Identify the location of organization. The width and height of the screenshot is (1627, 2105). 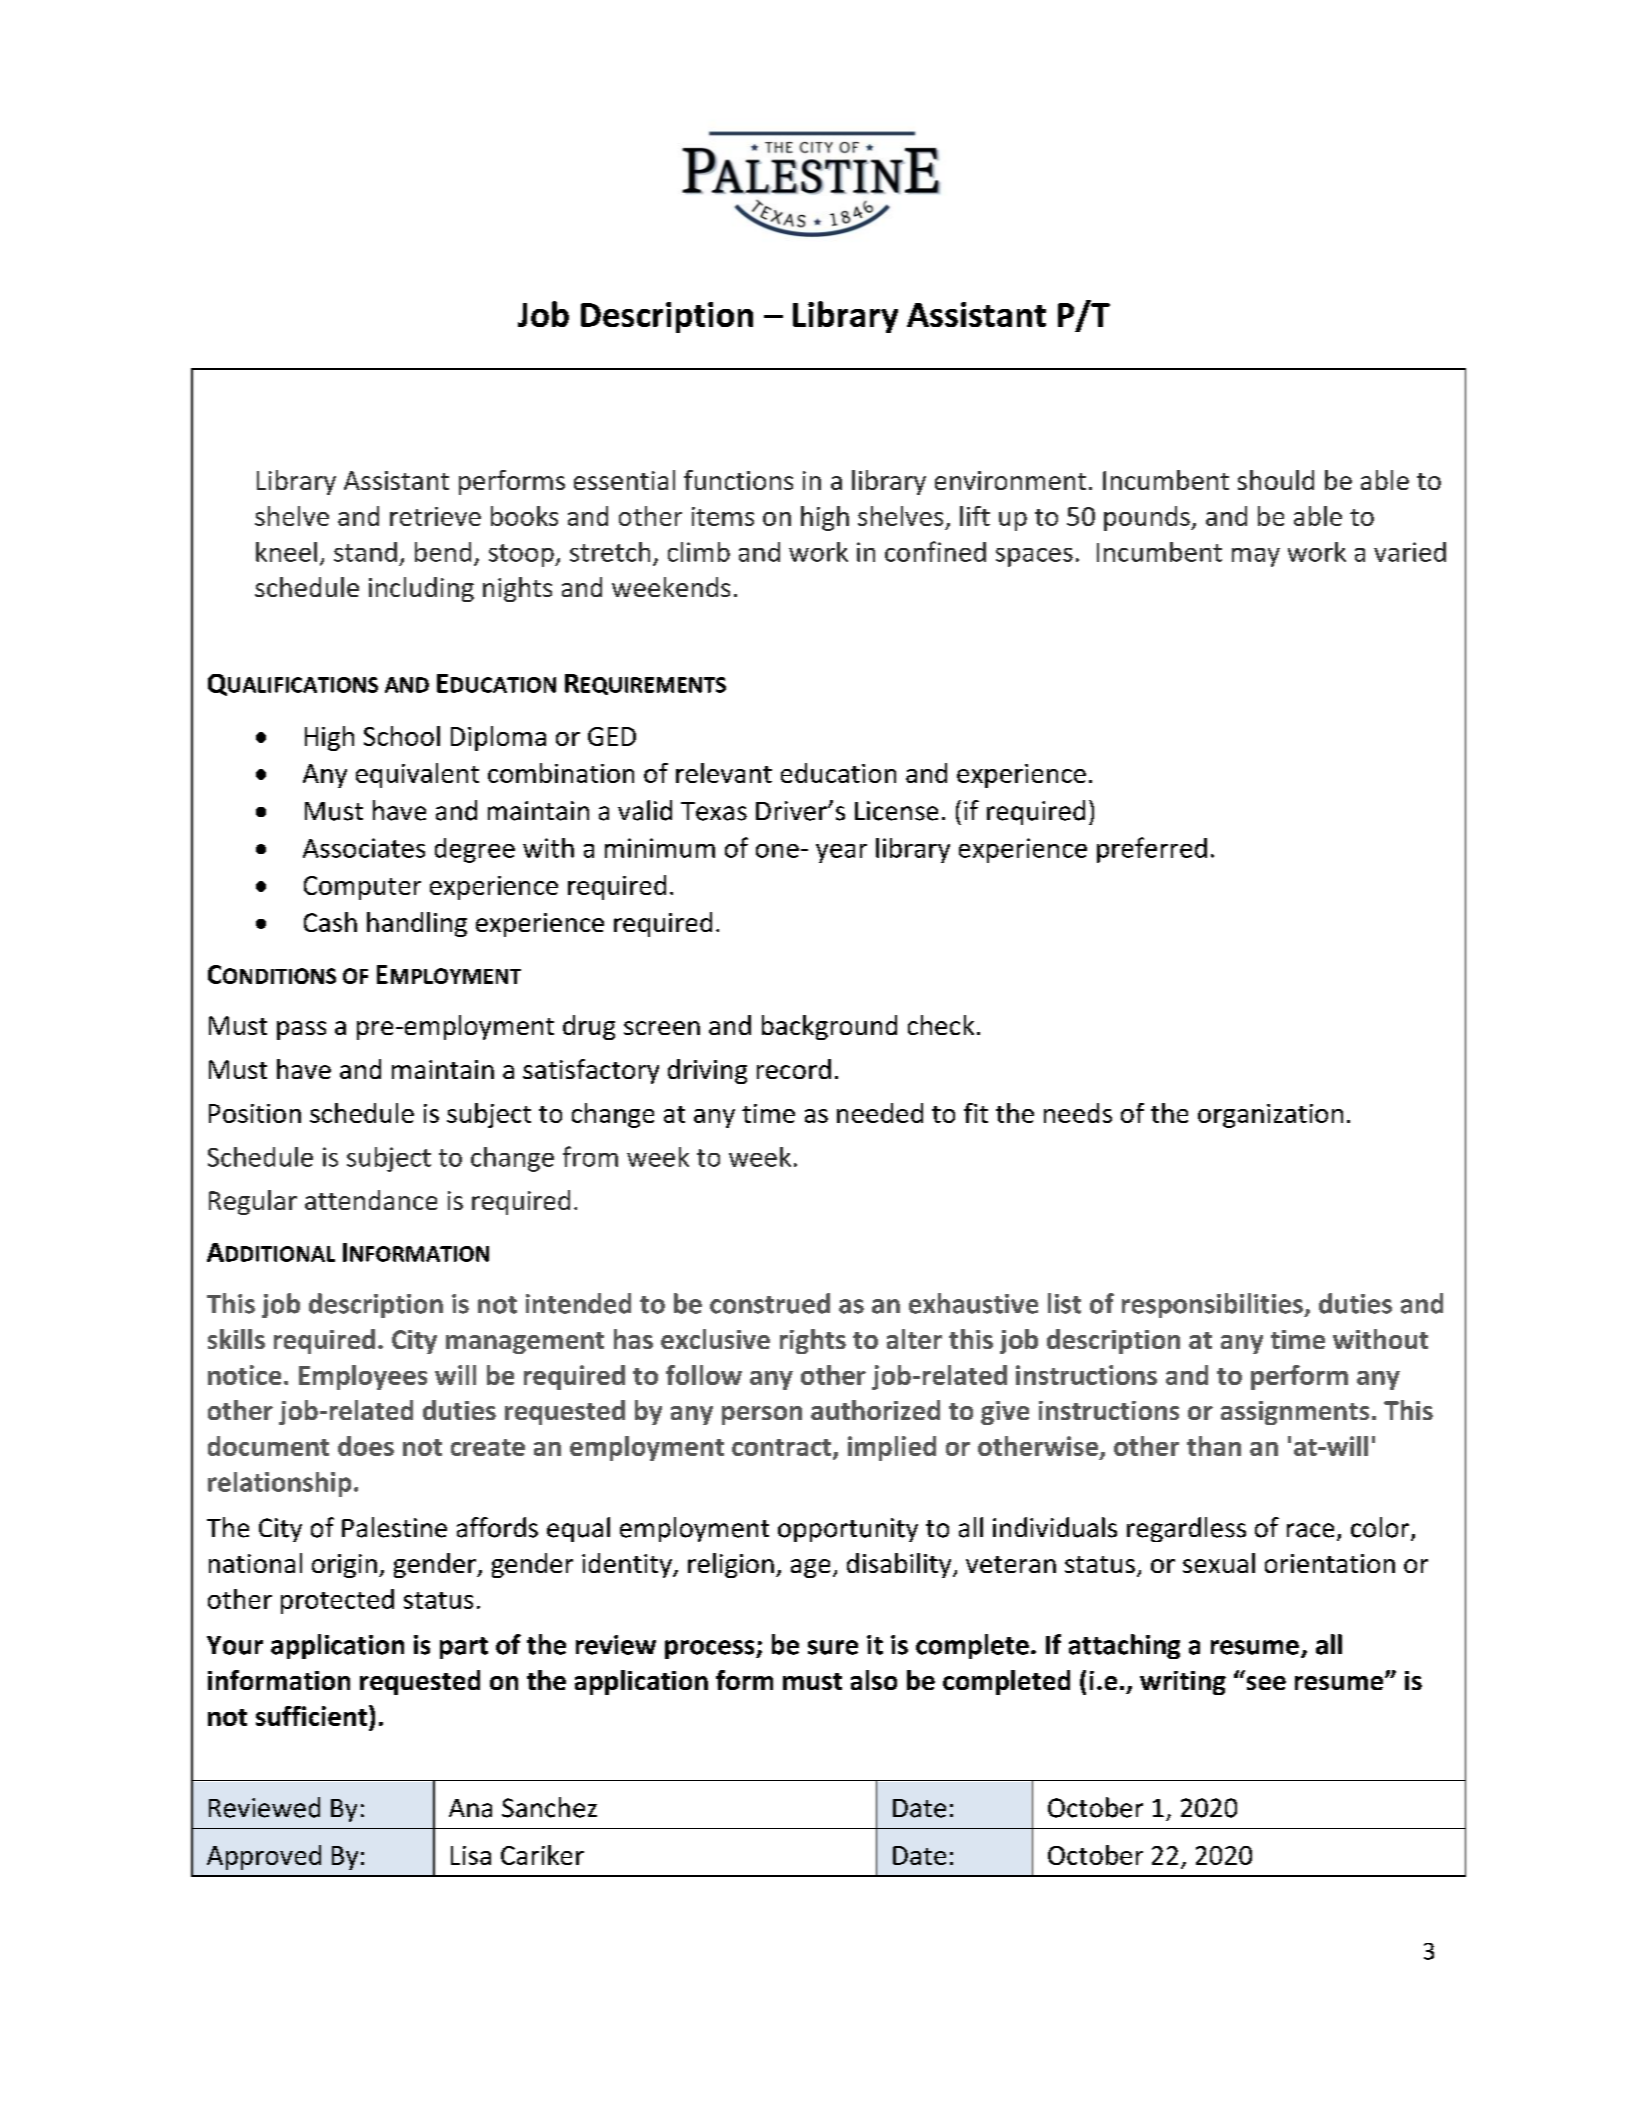
(1270, 1116).
